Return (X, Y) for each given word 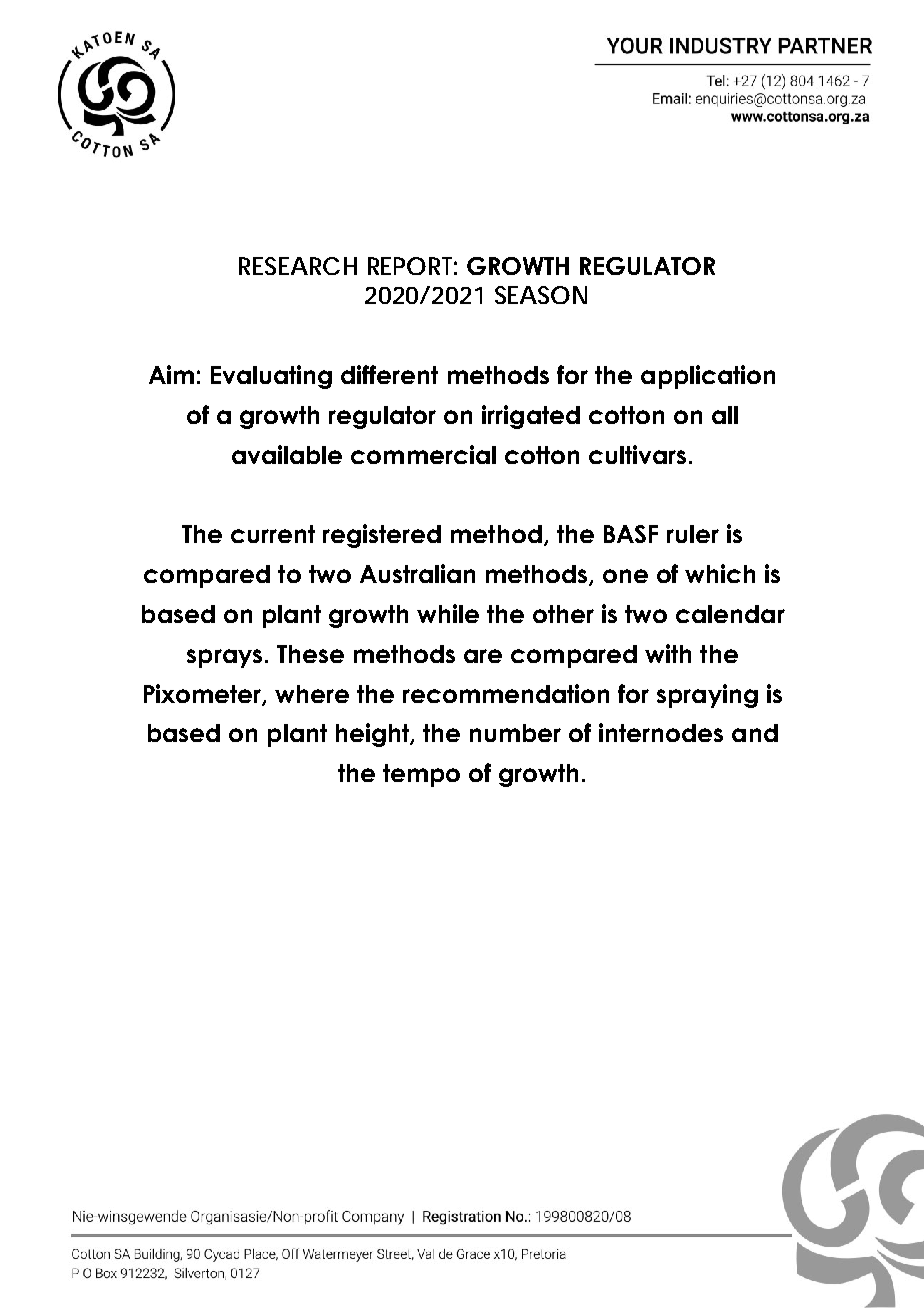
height (374, 735)
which (720, 573)
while (448, 613)
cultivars (637, 454)
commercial (423, 454)
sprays (224, 658)
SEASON (541, 295)
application (708, 377)
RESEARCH (298, 266)
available (287, 454)
